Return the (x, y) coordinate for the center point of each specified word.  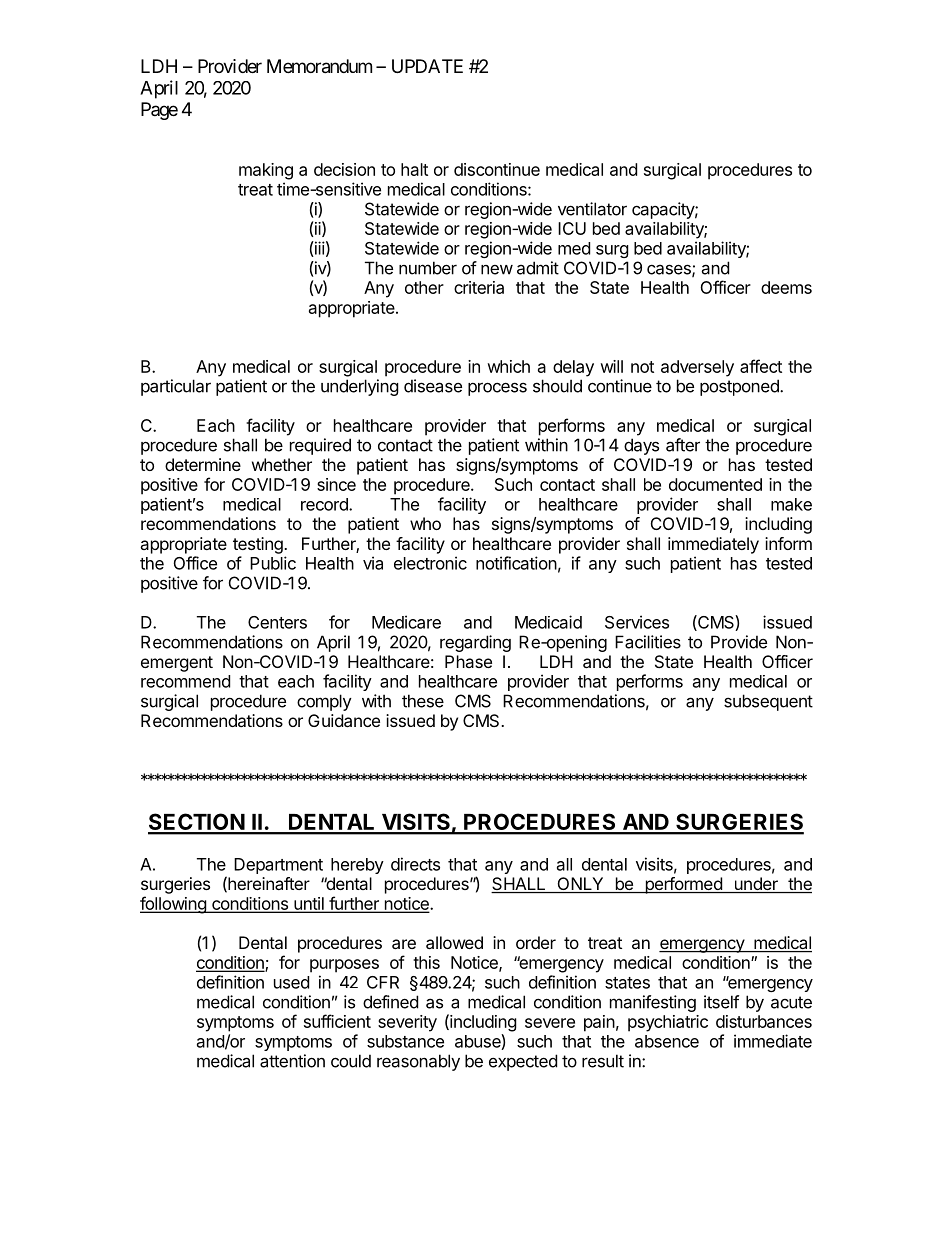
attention (292, 1061)
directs (415, 864)
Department (278, 866)
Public (273, 563)
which (508, 366)
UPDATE (427, 66)
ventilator (592, 209)
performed (683, 885)
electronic (430, 563)
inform (788, 543)
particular (176, 387)
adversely (697, 368)
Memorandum (319, 66)
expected (523, 1062)
